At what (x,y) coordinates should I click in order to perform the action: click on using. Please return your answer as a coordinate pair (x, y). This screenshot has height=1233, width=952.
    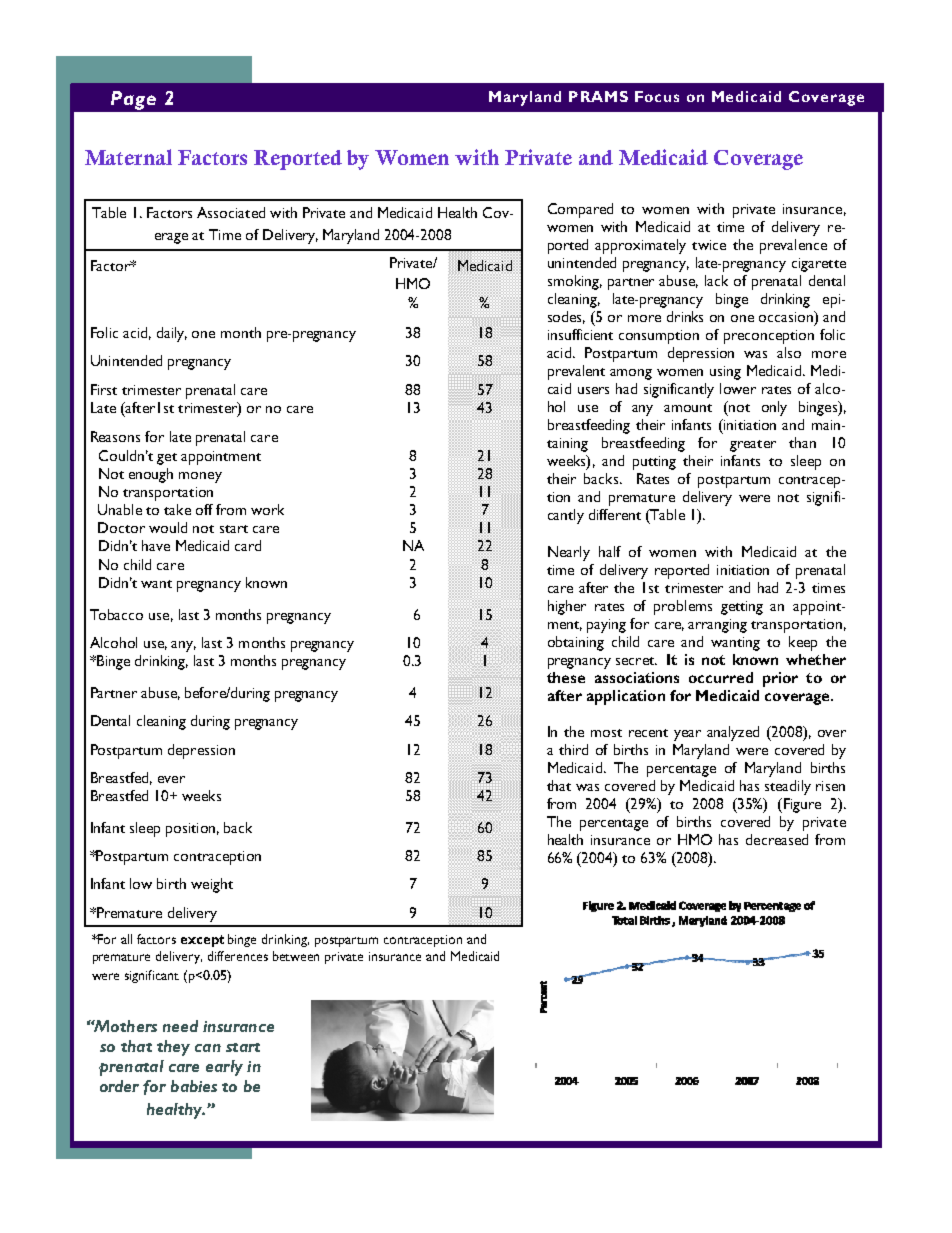
    Looking at the image, I should click on (725, 373).
